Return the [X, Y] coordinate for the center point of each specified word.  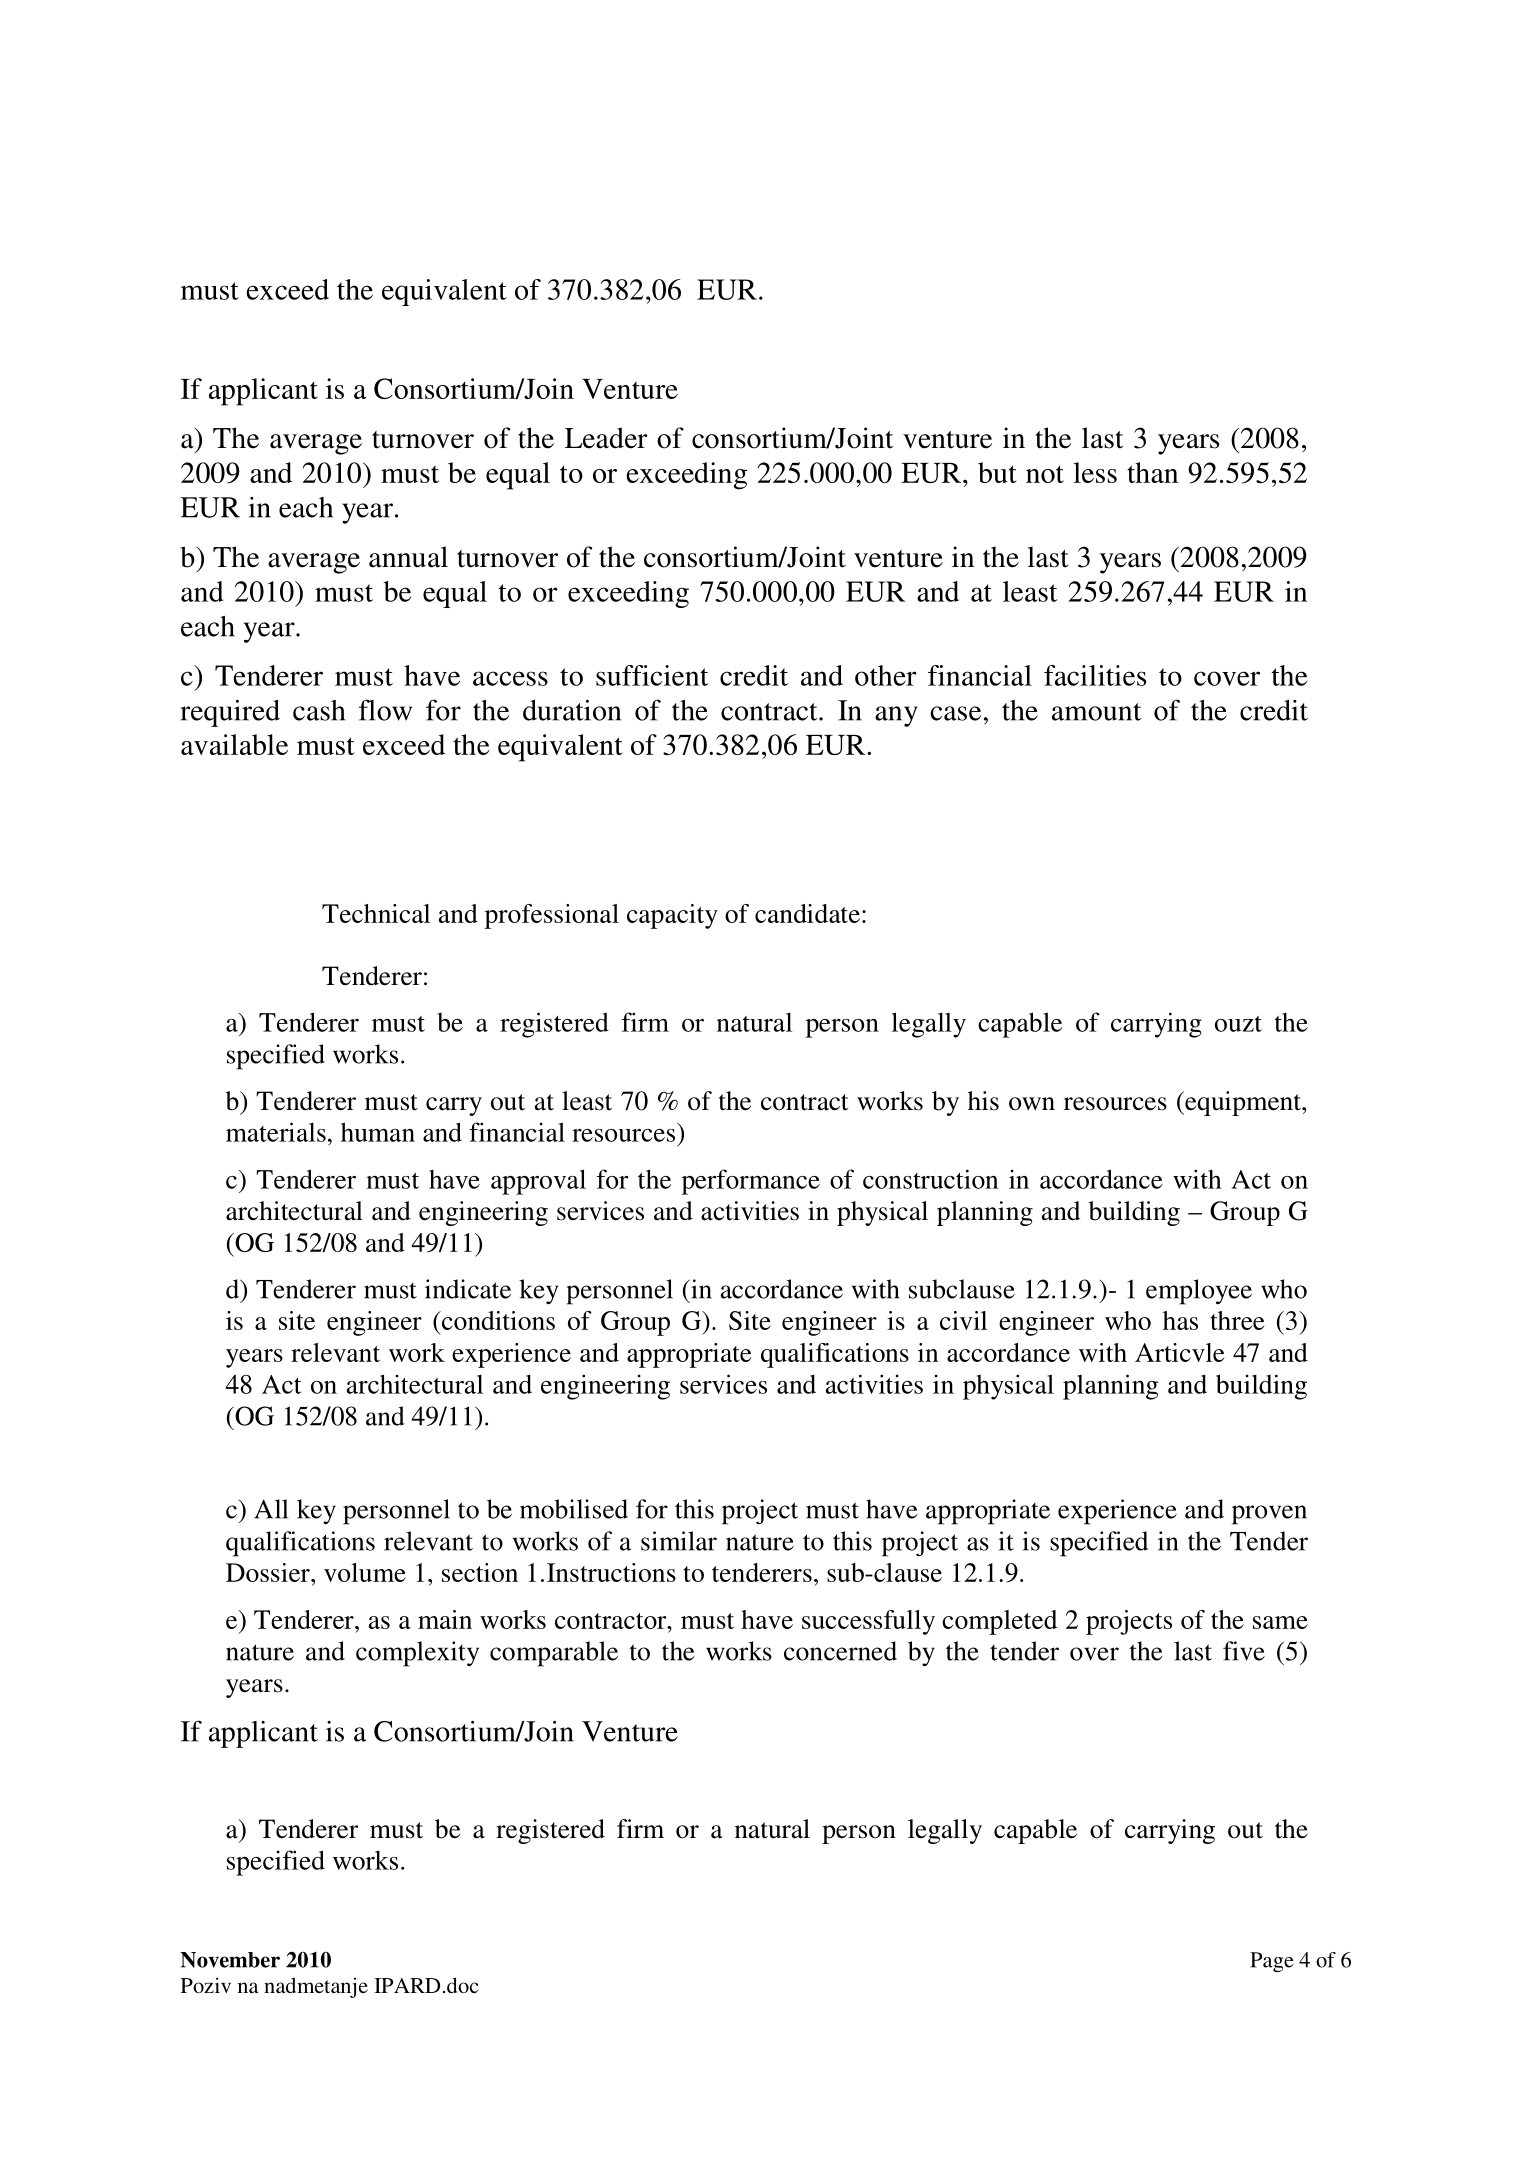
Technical [376, 913]
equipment [1243, 1103]
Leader [606, 438]
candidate [807, 913]
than [1152, 472]
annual [408, 557]
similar [679, 1541]
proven [1269, 1515]
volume [365, 1572]
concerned [840, 1651]
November [230, 1960]
